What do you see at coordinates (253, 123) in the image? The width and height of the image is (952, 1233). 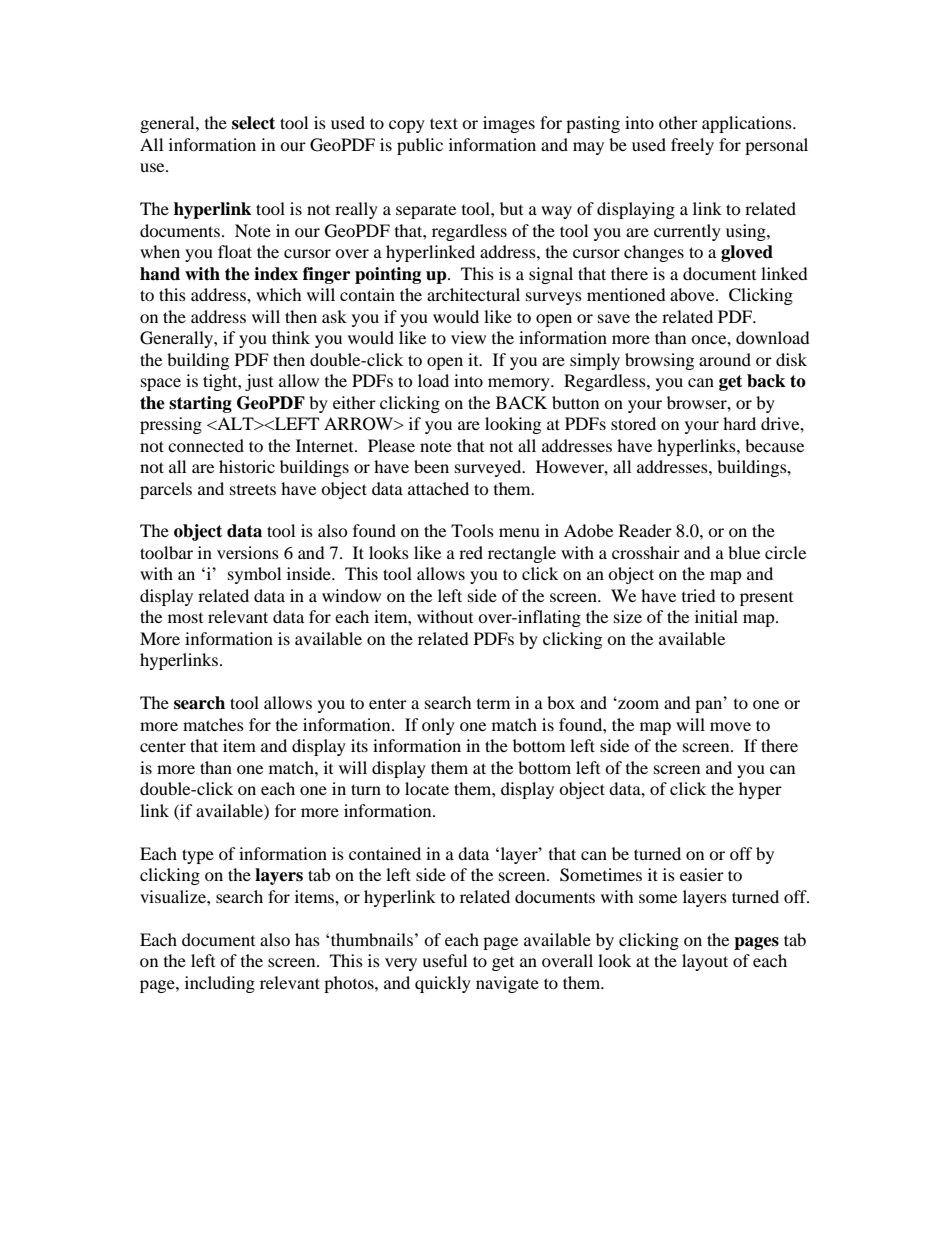 I see `select` at bounding box center [253, 123].
